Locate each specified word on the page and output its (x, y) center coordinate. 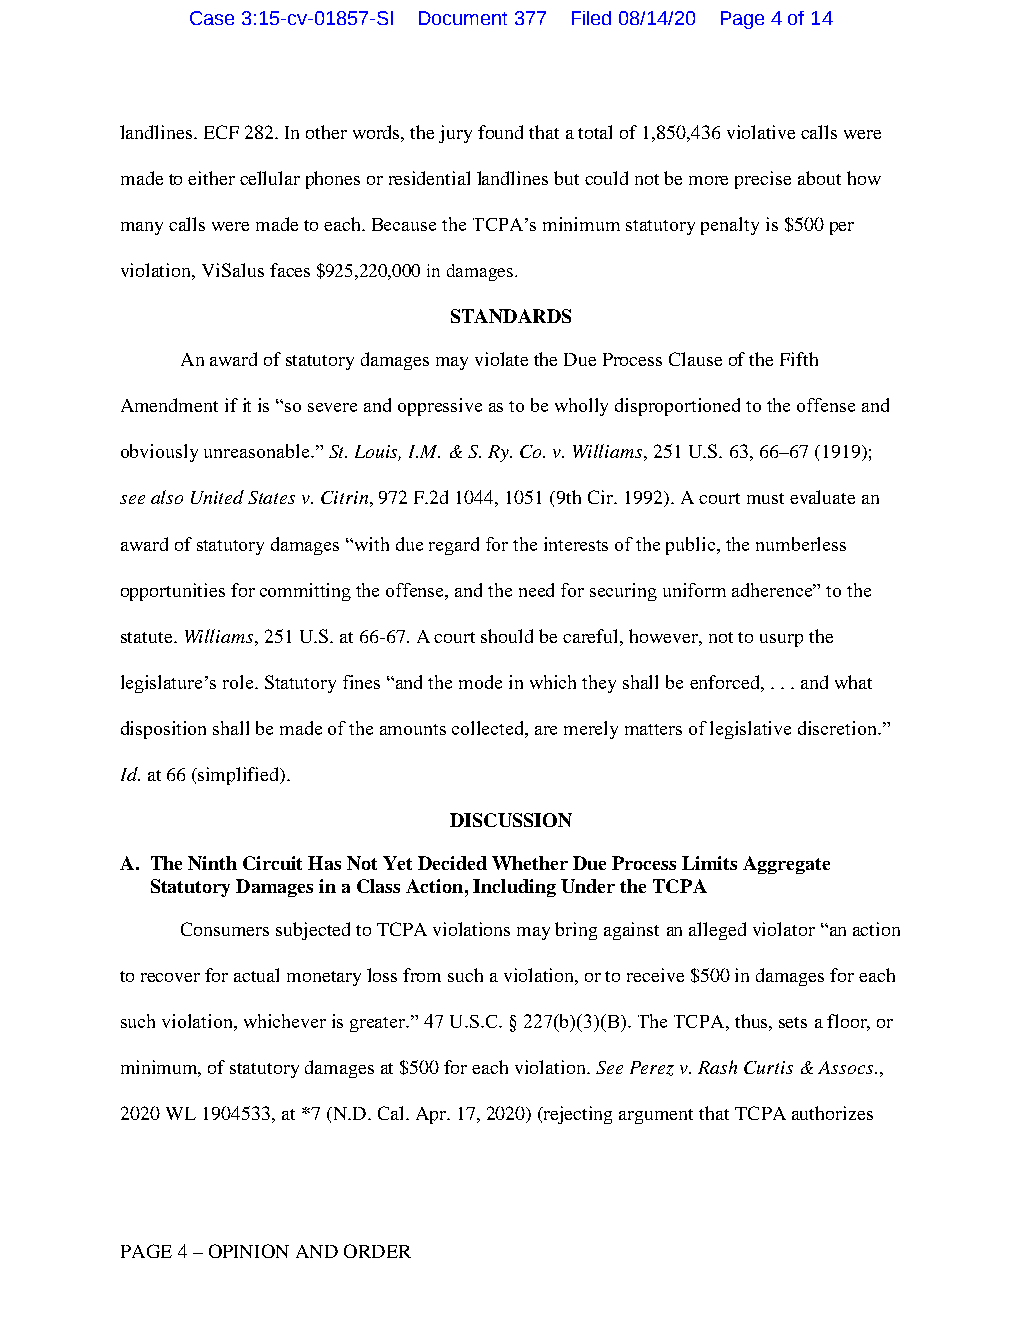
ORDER (377, 1251)
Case (212, 18)
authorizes (832, 1113)
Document (463, 18)
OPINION (249, 1251)
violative (761, 132)
